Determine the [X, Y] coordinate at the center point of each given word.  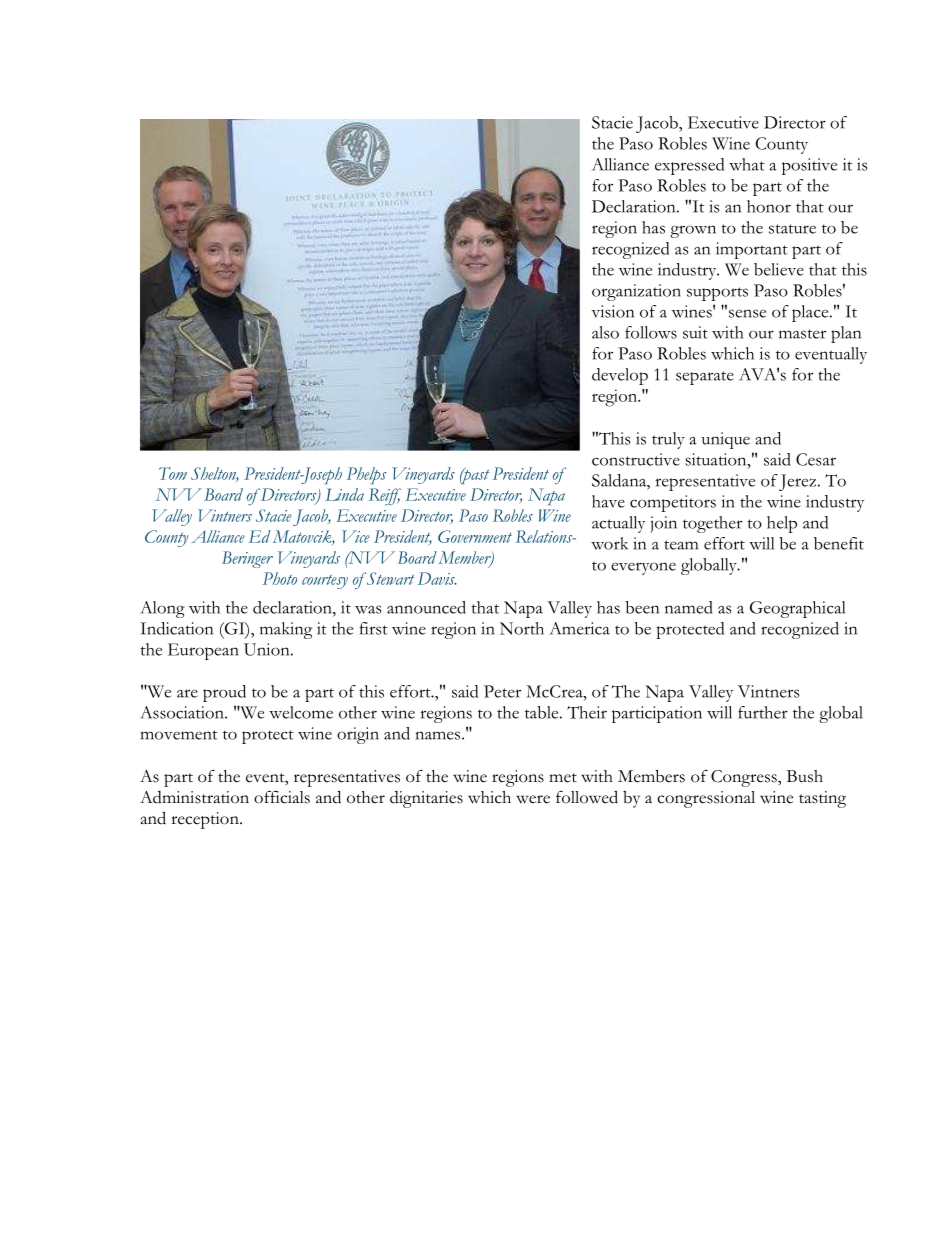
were [533, 799]
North [522, 628]
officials [282, 797]
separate [705, 378]
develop [620, 376]
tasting [822, 799]
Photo [280, 578]
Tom [173, 473]
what [747, 164]
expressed [689, 166]
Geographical [797, 609]
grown [693, 231]
